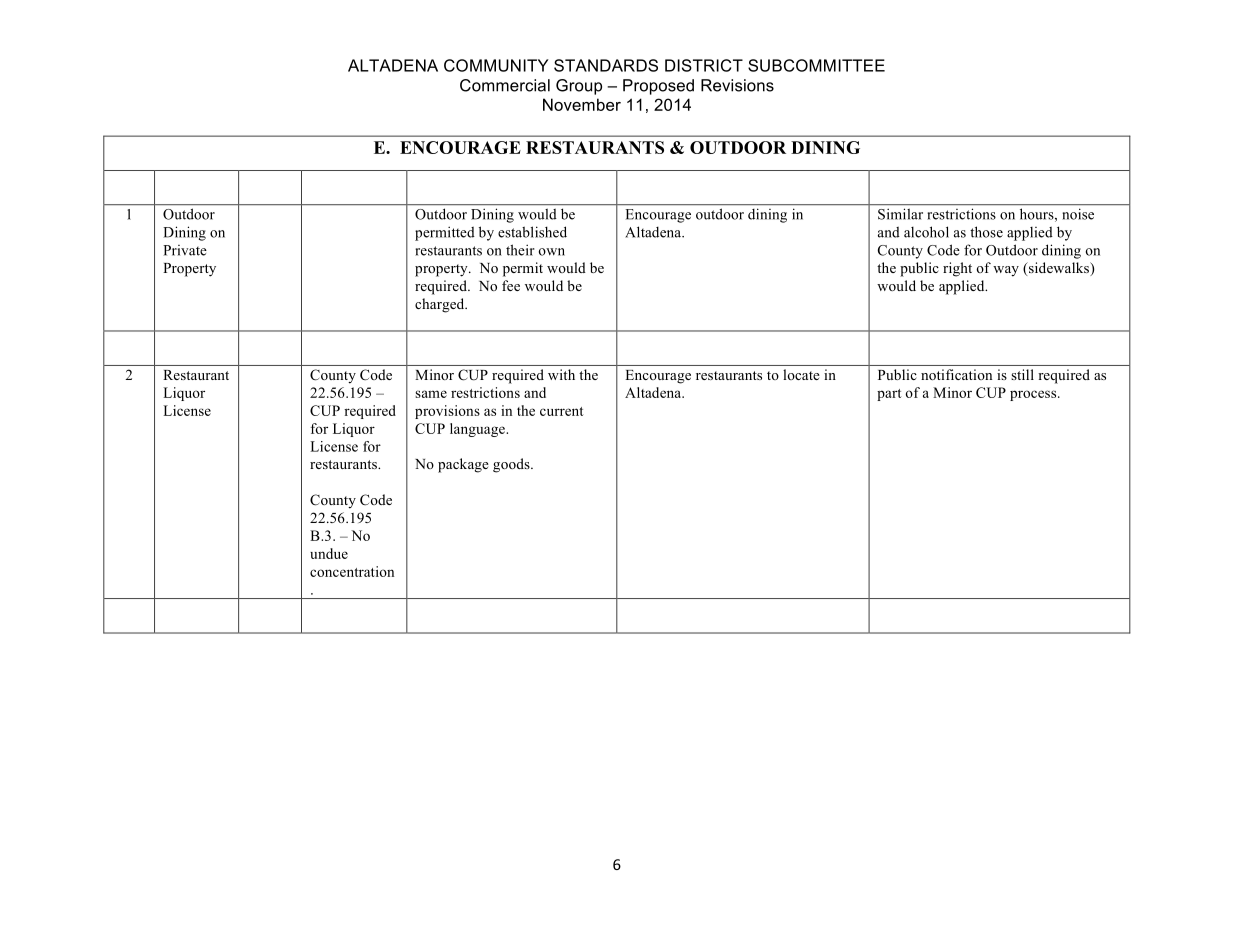 Image resolution: width=1233 pixels, height=952 pixels. Describe the element at coordinates (658, 87) in the document. I see `Proposed` at that location.
